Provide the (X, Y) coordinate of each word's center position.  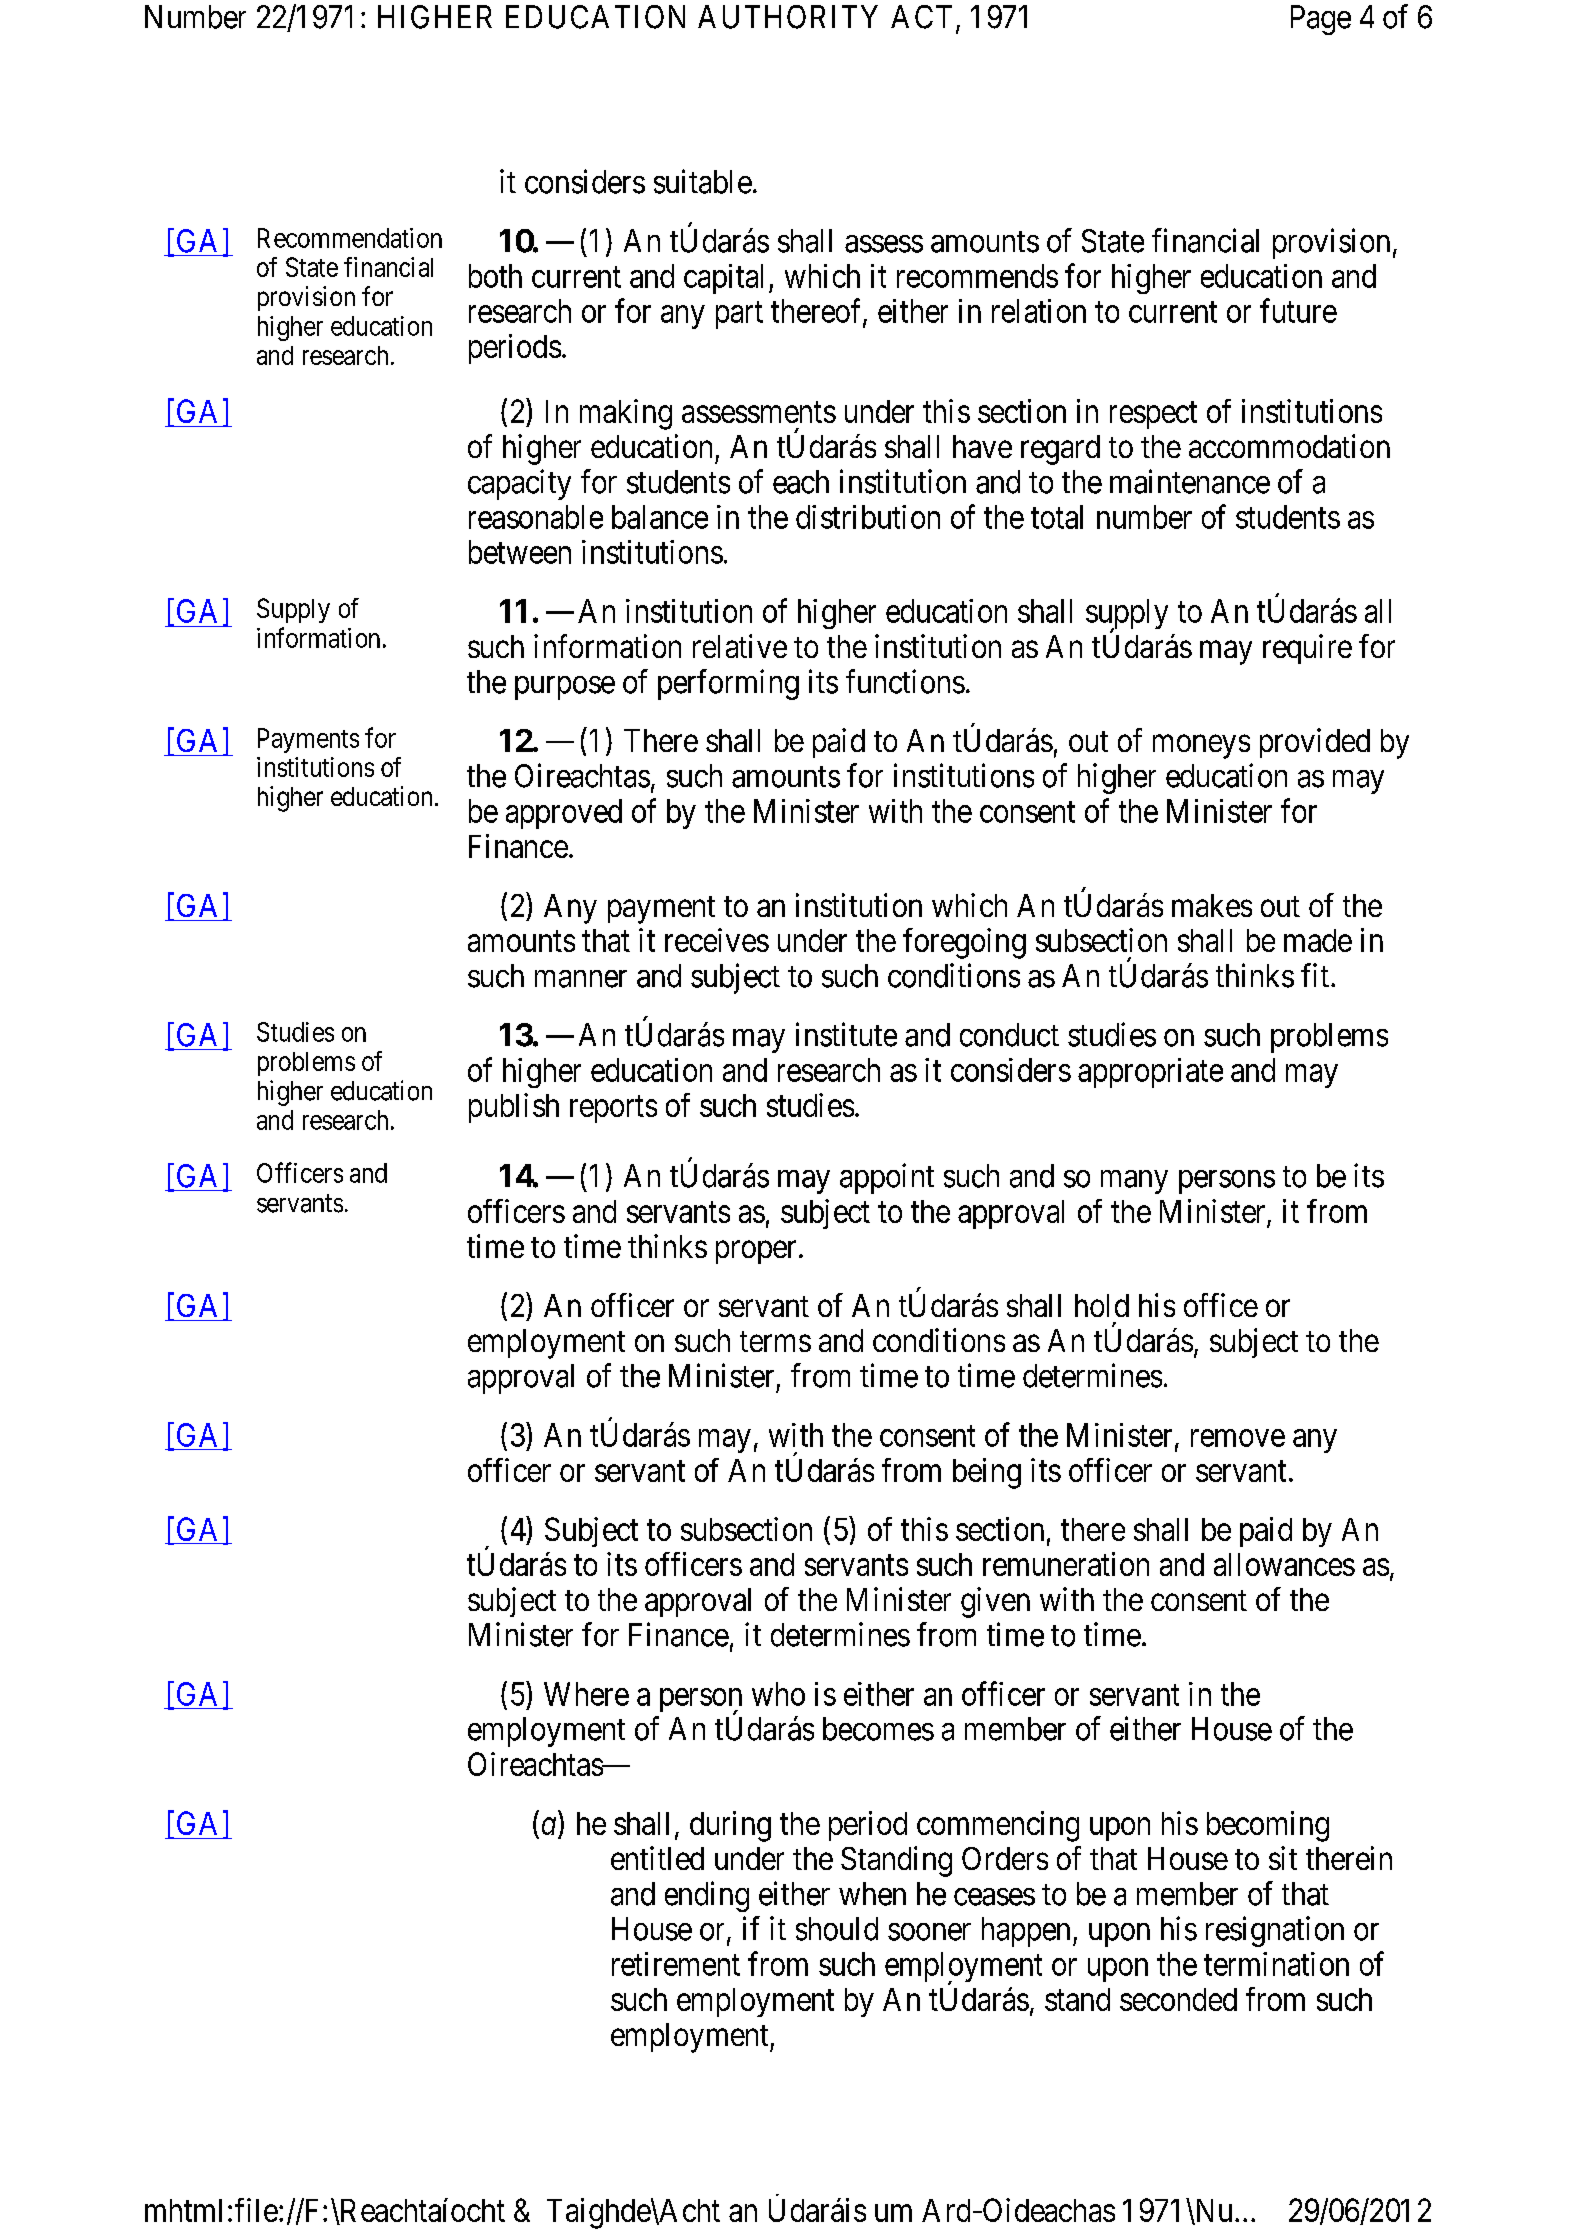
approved (564, 814)
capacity (519, 484)
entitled (657, 1858)
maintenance (1190, 481)
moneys (1201, 747)
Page (1321, 20)
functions (905, 681)
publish (514, 1108)
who (778, 1694)
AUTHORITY (788, 17)
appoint (887, 1178)
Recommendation (350, 238)
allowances (1284, 1564)
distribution (868, 517)
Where (586, 1694)
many (1134, 1182)
